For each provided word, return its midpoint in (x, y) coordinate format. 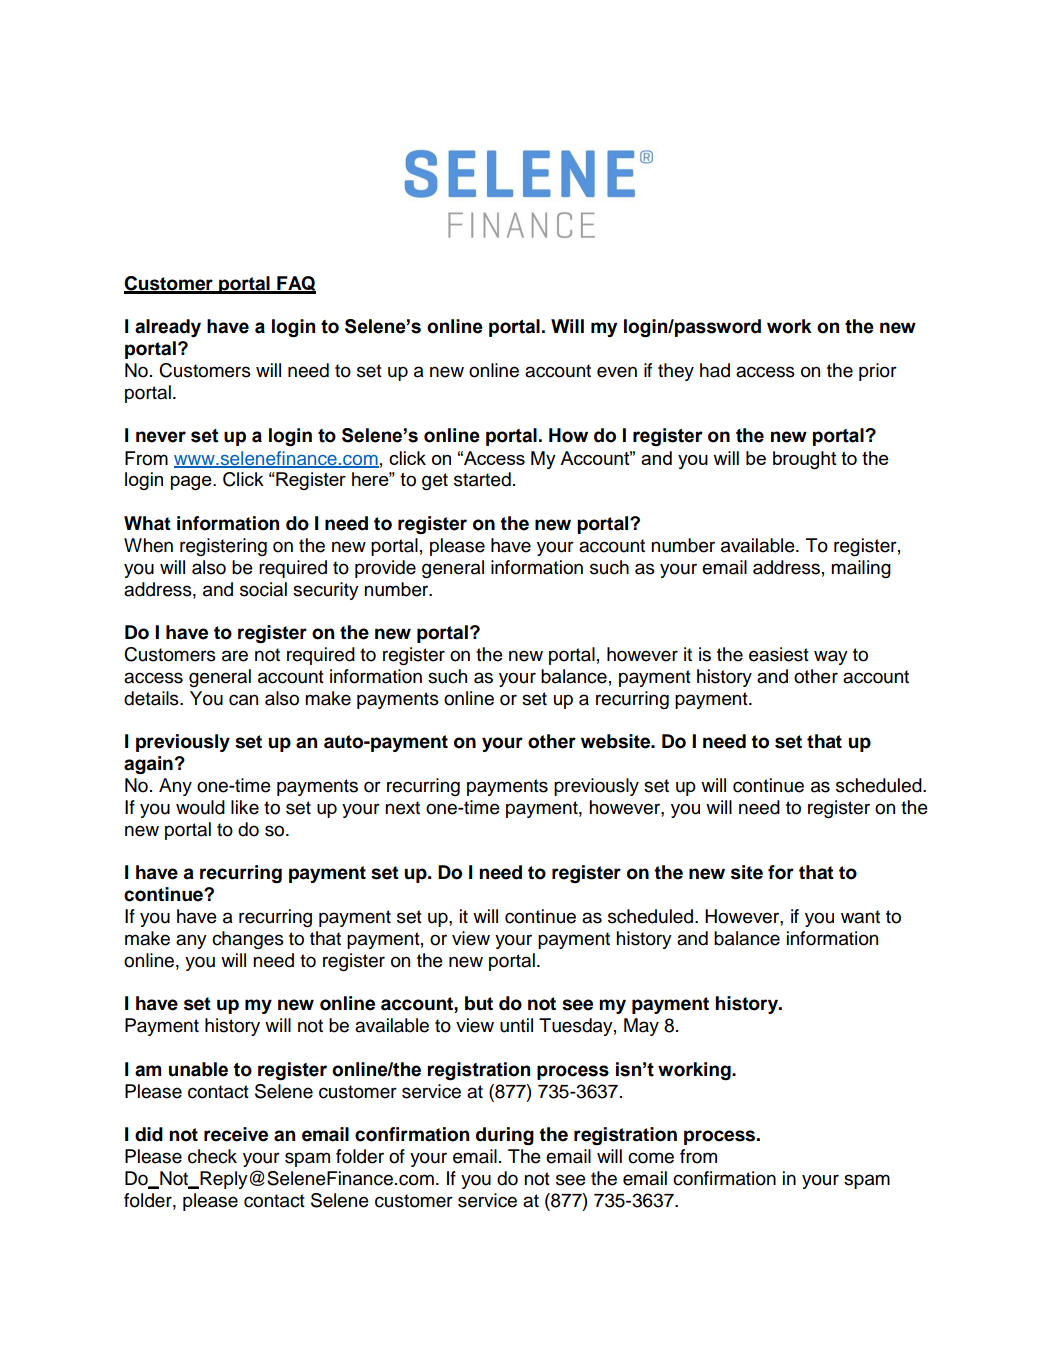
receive (236, 1134)
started (482, 479)
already (168, 328)
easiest (779, 654)
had (715, 370)
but (479, 1003)
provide (385, 569)
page (192, 483)
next (402, 808)
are (235, 656)
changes (248, 940)
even (617, 372)
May (641, 1027)
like (245, 807)
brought (805, 460)
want (860, 917)
